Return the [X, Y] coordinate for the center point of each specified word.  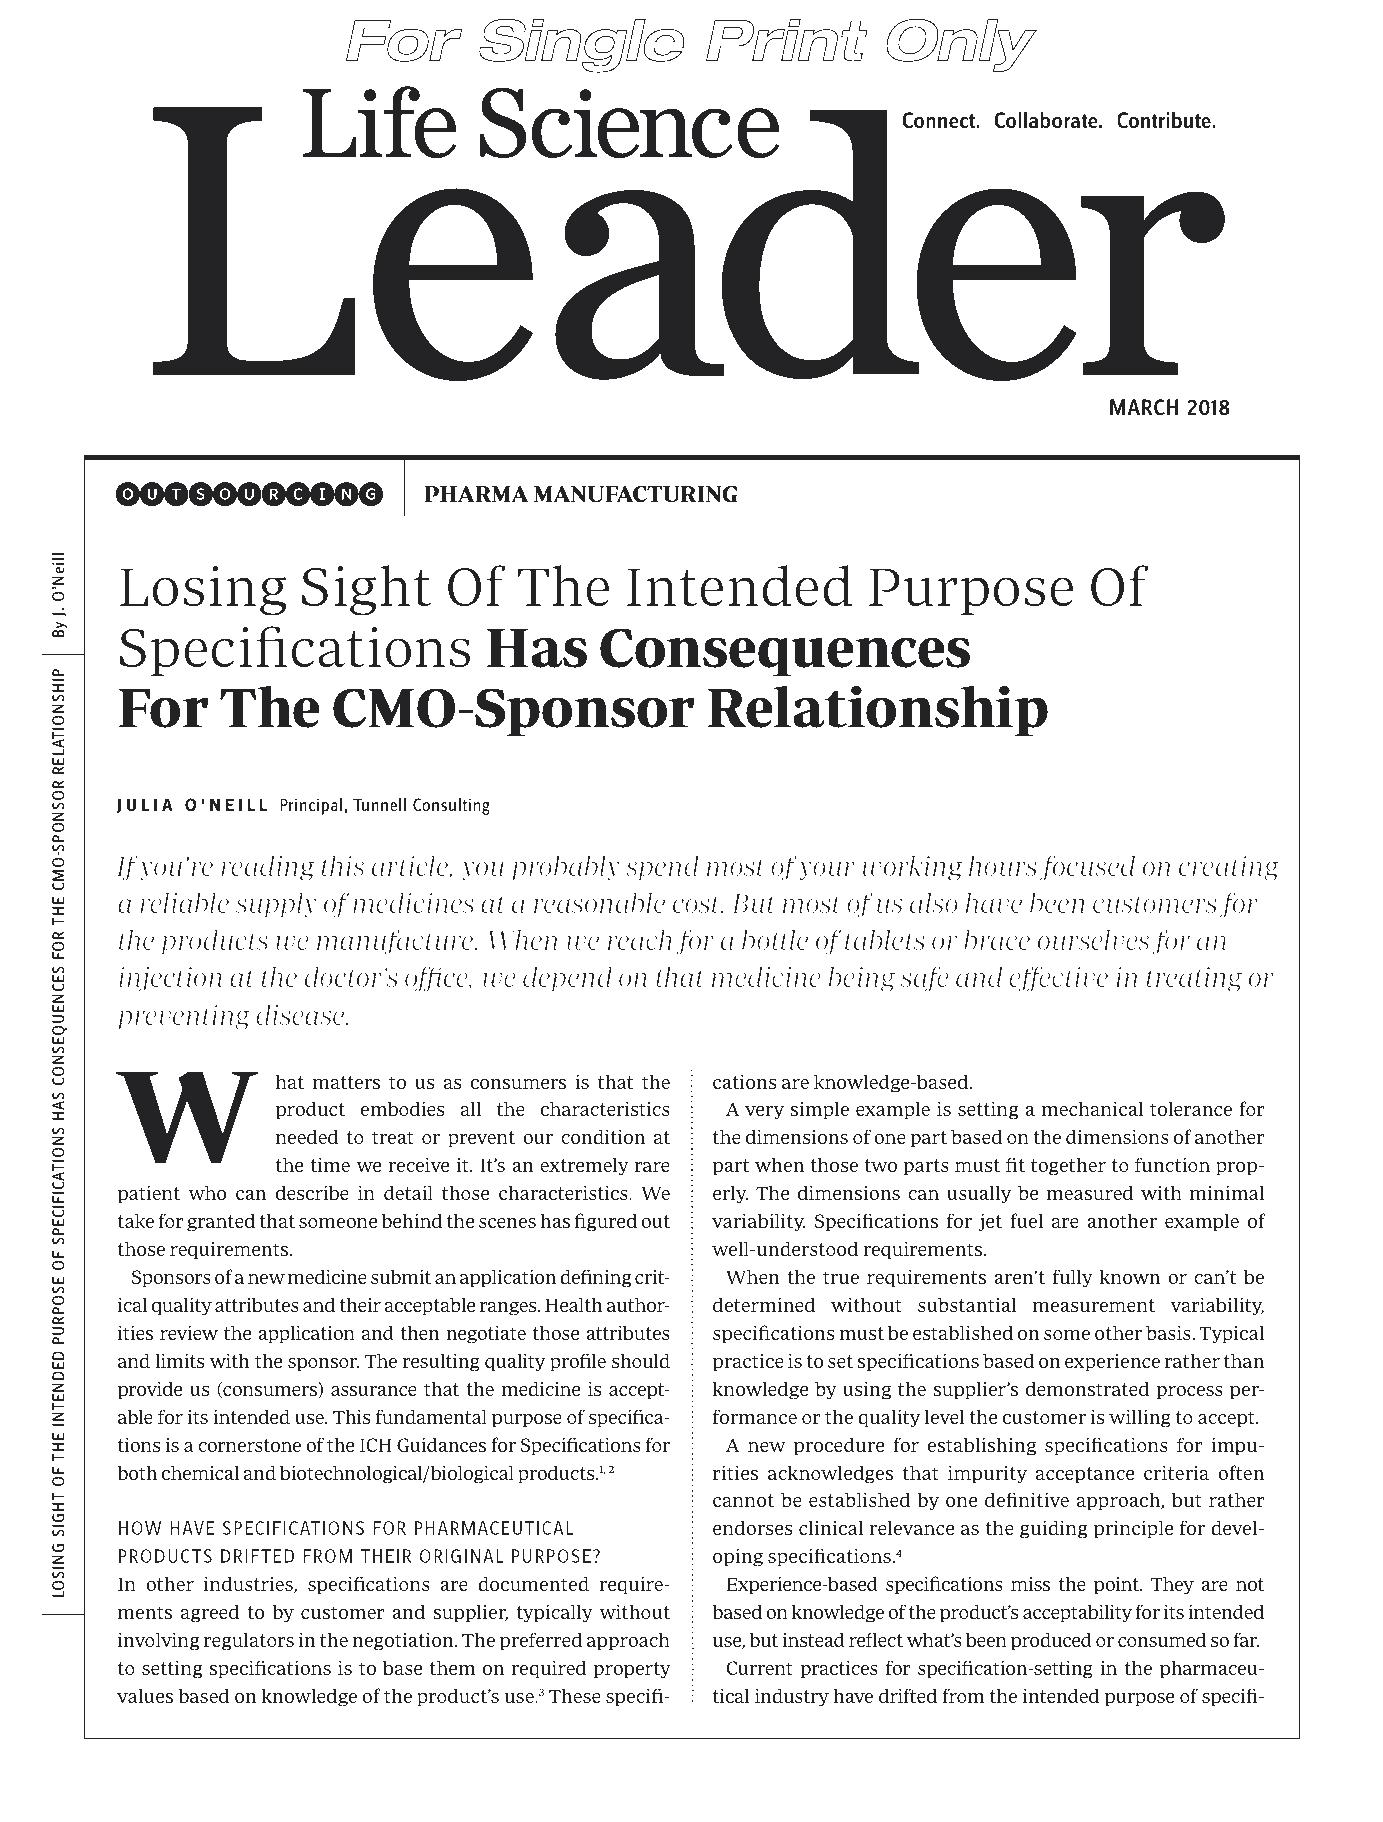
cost [698, 904]
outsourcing [249, 494]
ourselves [1093, 940]
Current [759, 1668]
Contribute [1165, 120]
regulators [249, 1641]
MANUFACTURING [635, 494]
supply [276, 905]
